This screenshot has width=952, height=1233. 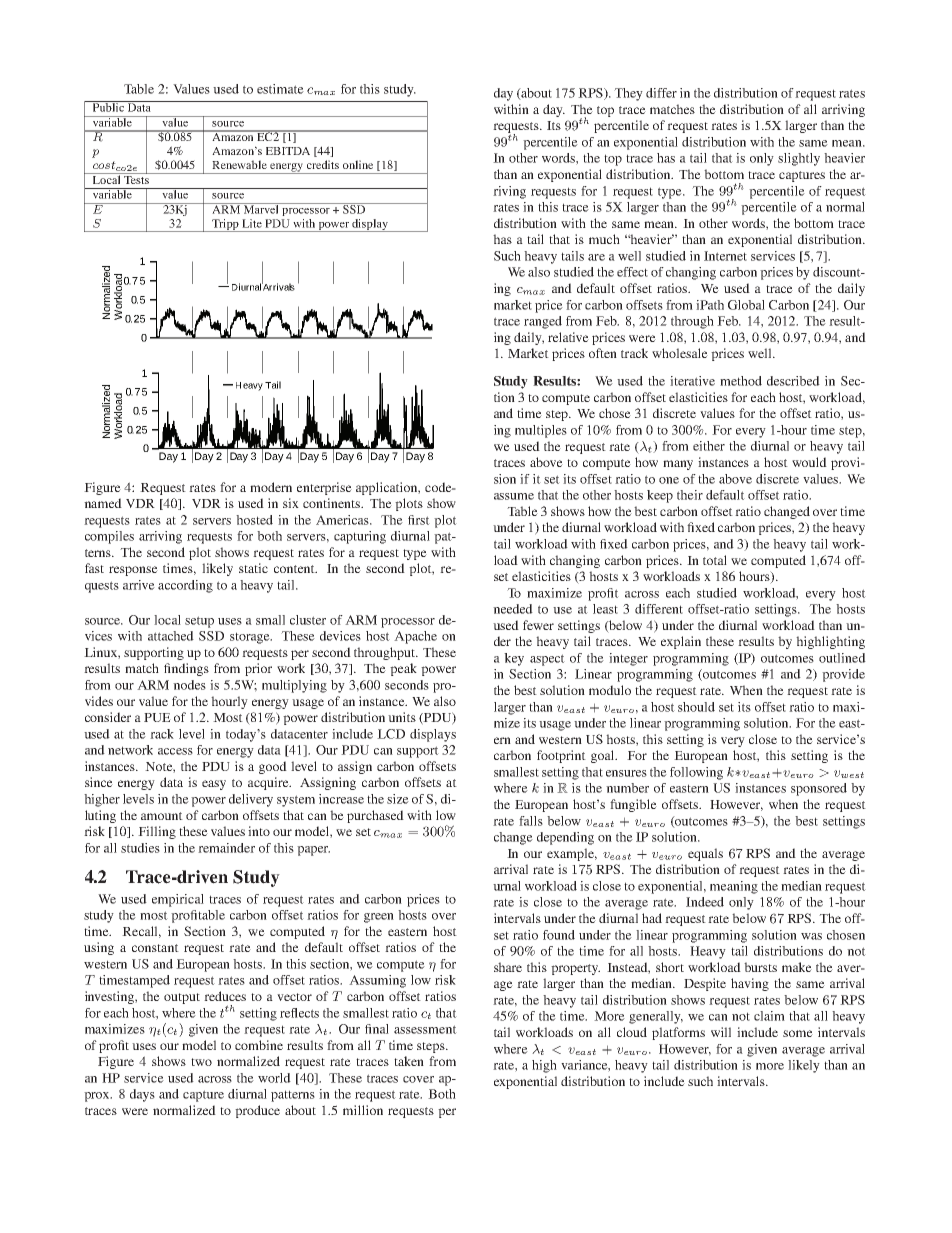 I want to click on Public, so click(x=108, y=106).
